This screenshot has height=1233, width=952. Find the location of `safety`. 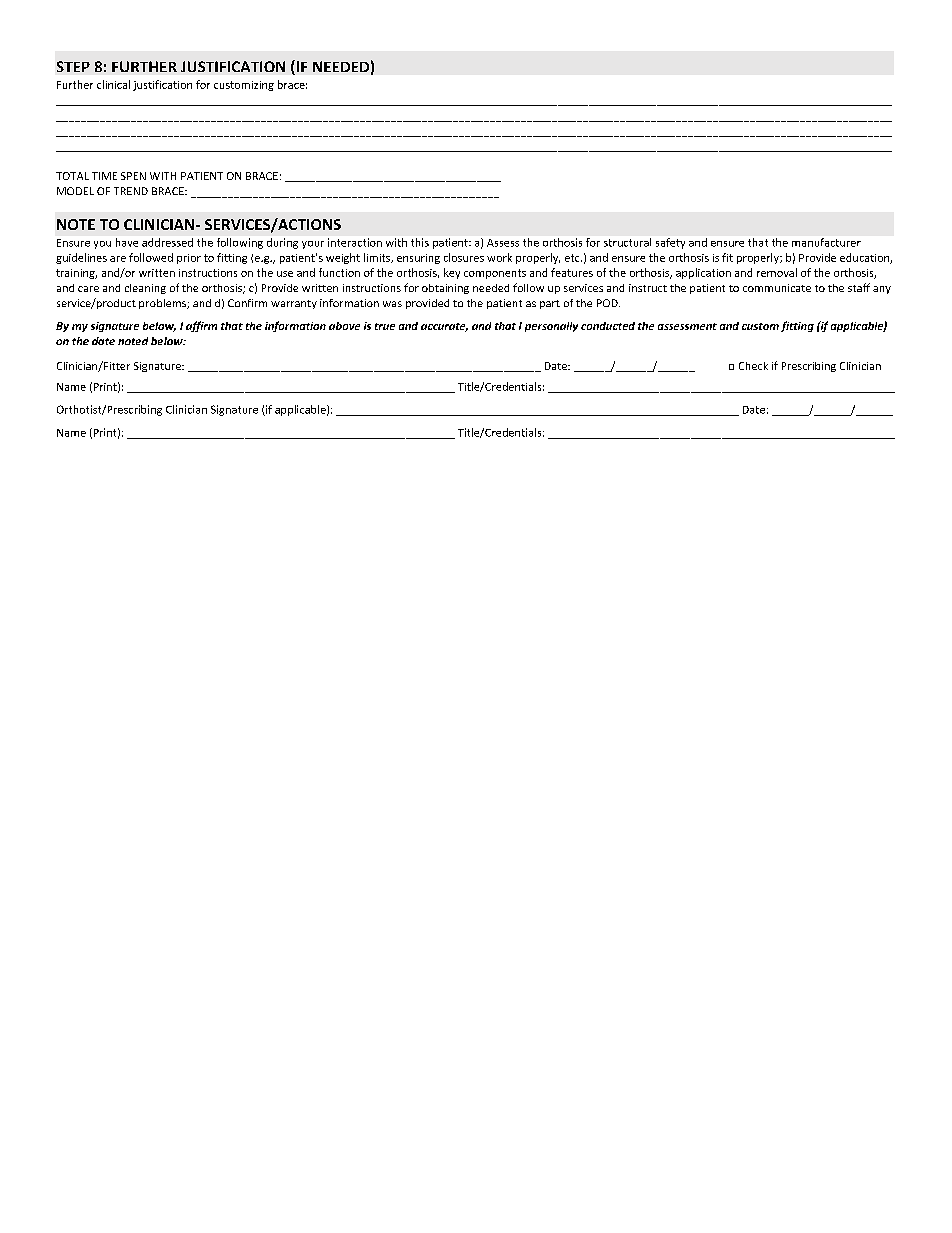

safety is located at coordinates (670, 243).
